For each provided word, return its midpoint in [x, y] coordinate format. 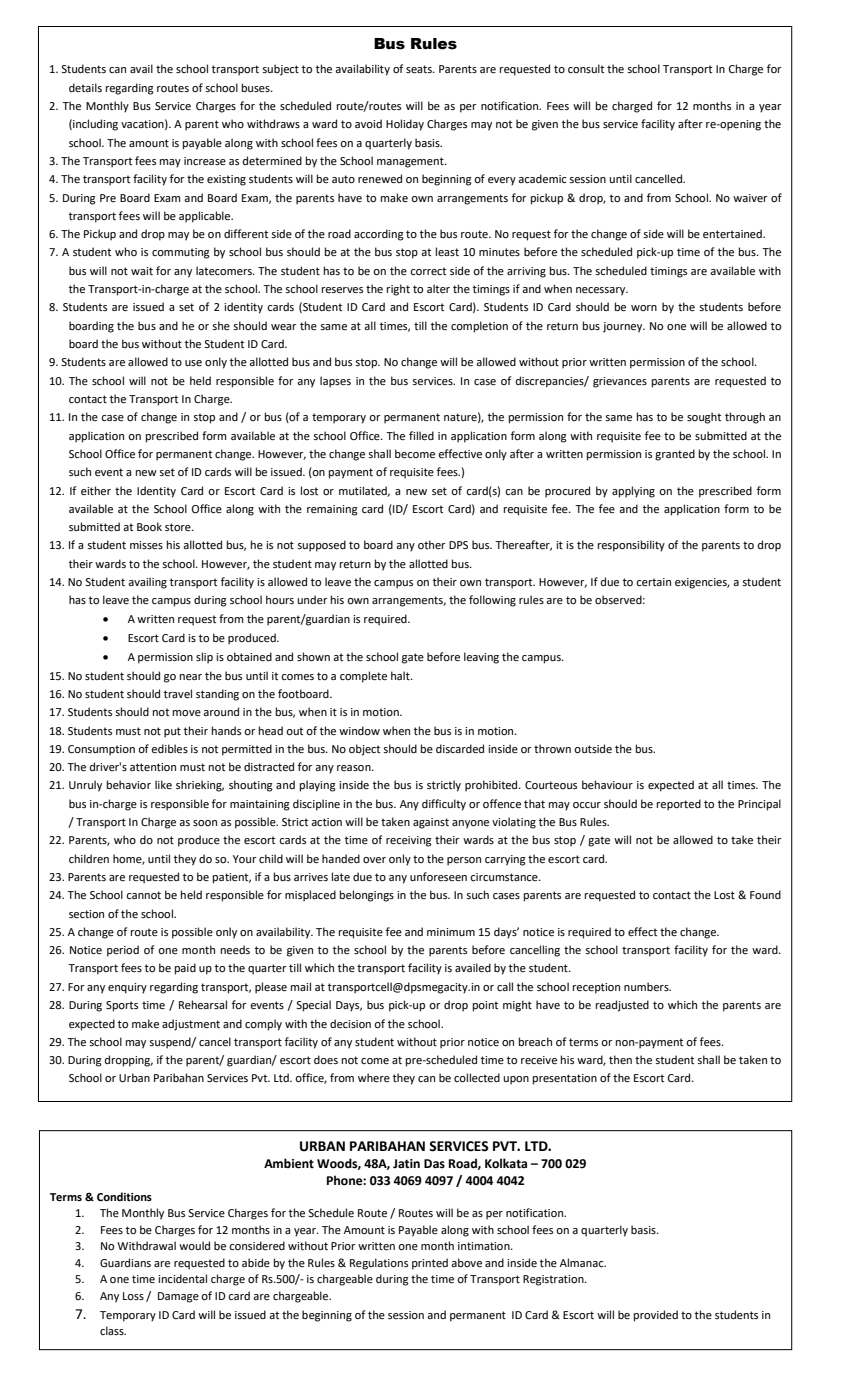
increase [205, 161]
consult [586, 68]
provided [656, 1316]
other [432, 545]
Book [149, 526]
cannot [143, 895]
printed [430, 1264]
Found [765, 894]
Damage [178, 1297]
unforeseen [438, 877]
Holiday [405, 125]
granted [675, 455]
